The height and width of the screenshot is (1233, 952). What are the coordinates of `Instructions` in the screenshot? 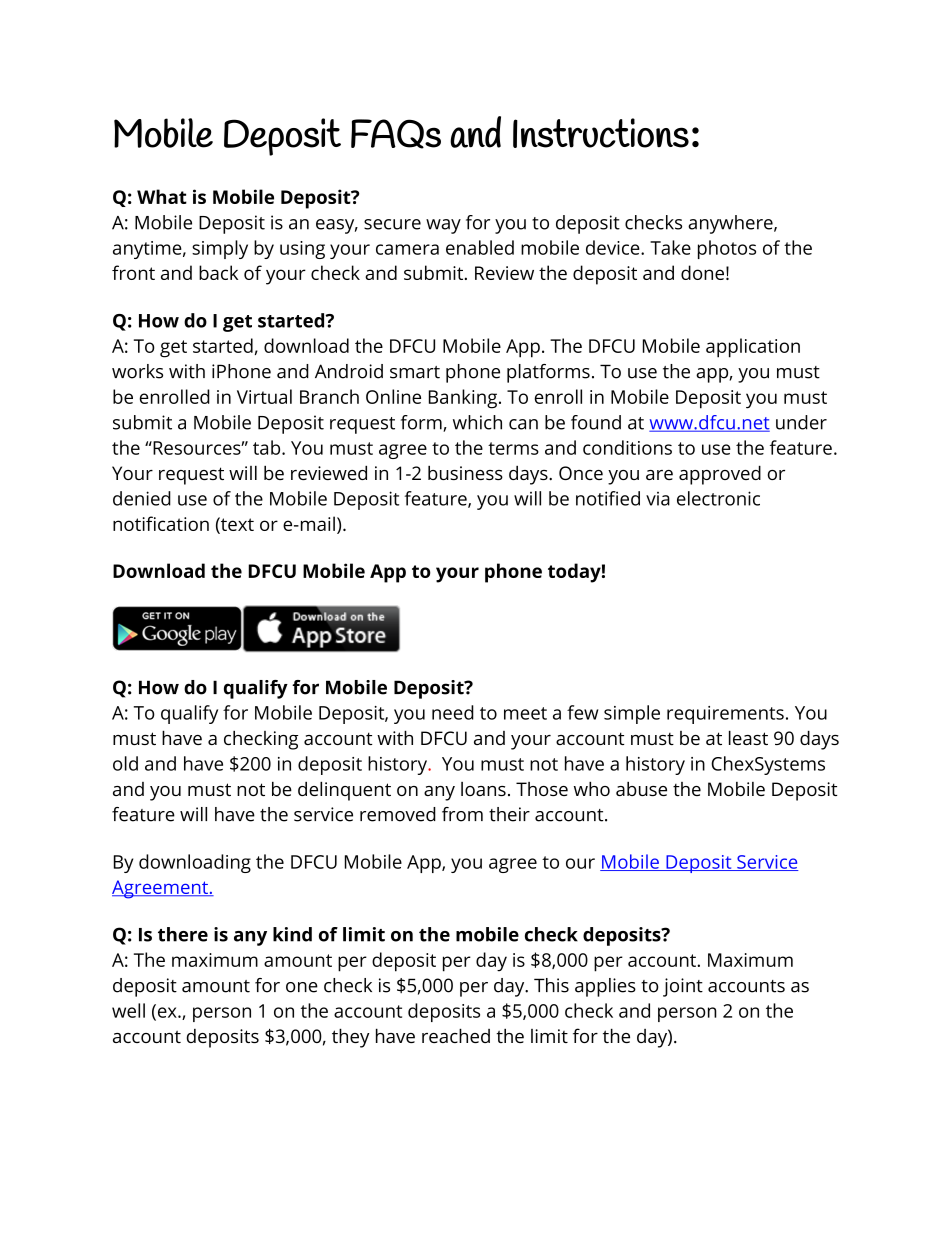 It's located at (601, 133).
